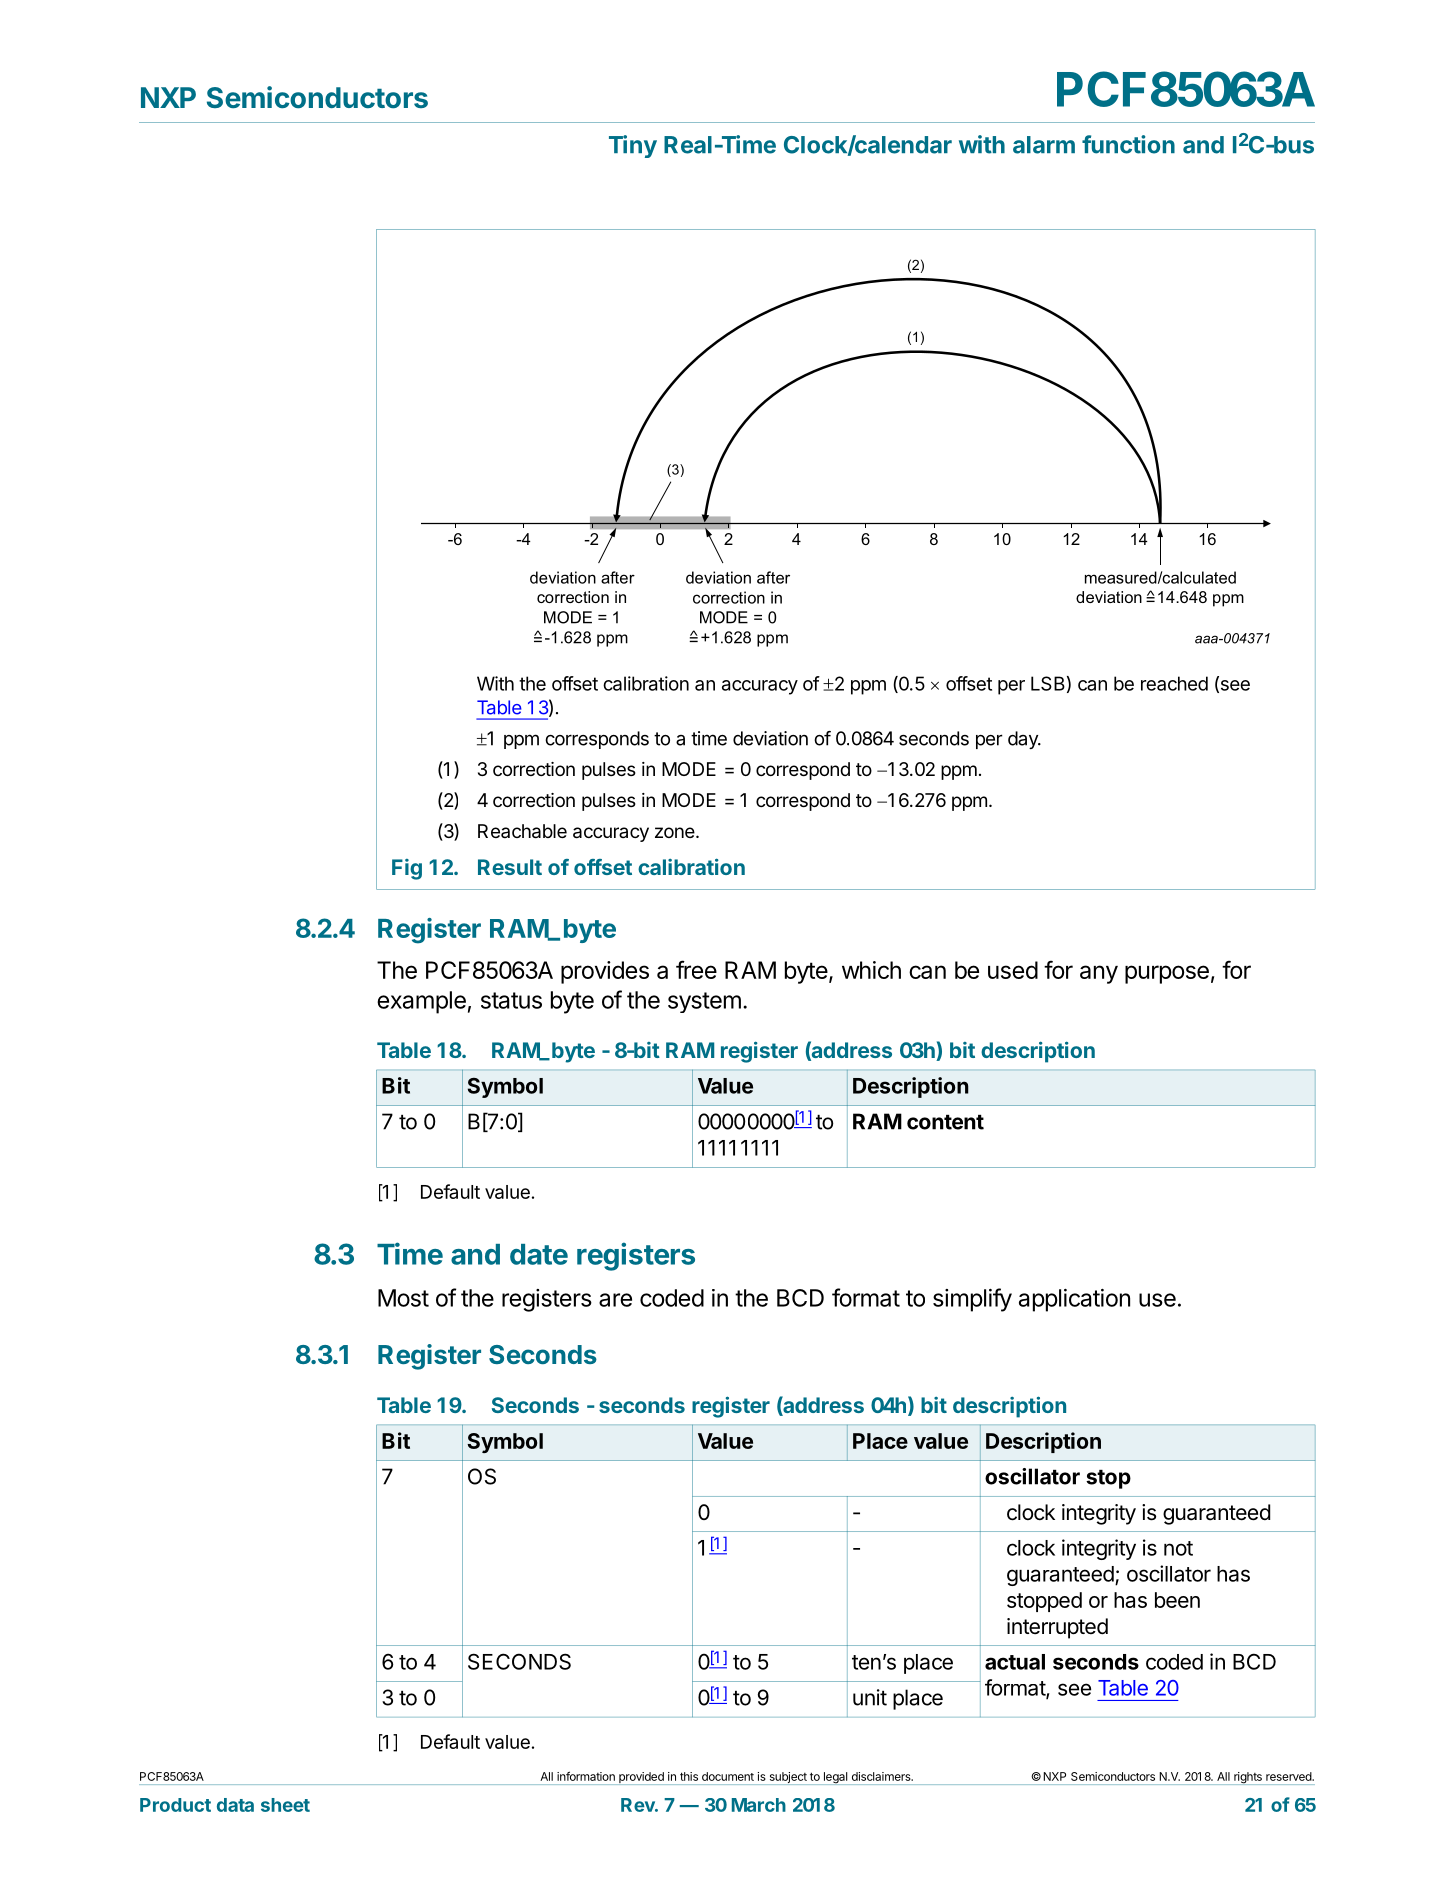  Describe the element at coordinates (421, 1002) in the image. I see `example` at that location.
